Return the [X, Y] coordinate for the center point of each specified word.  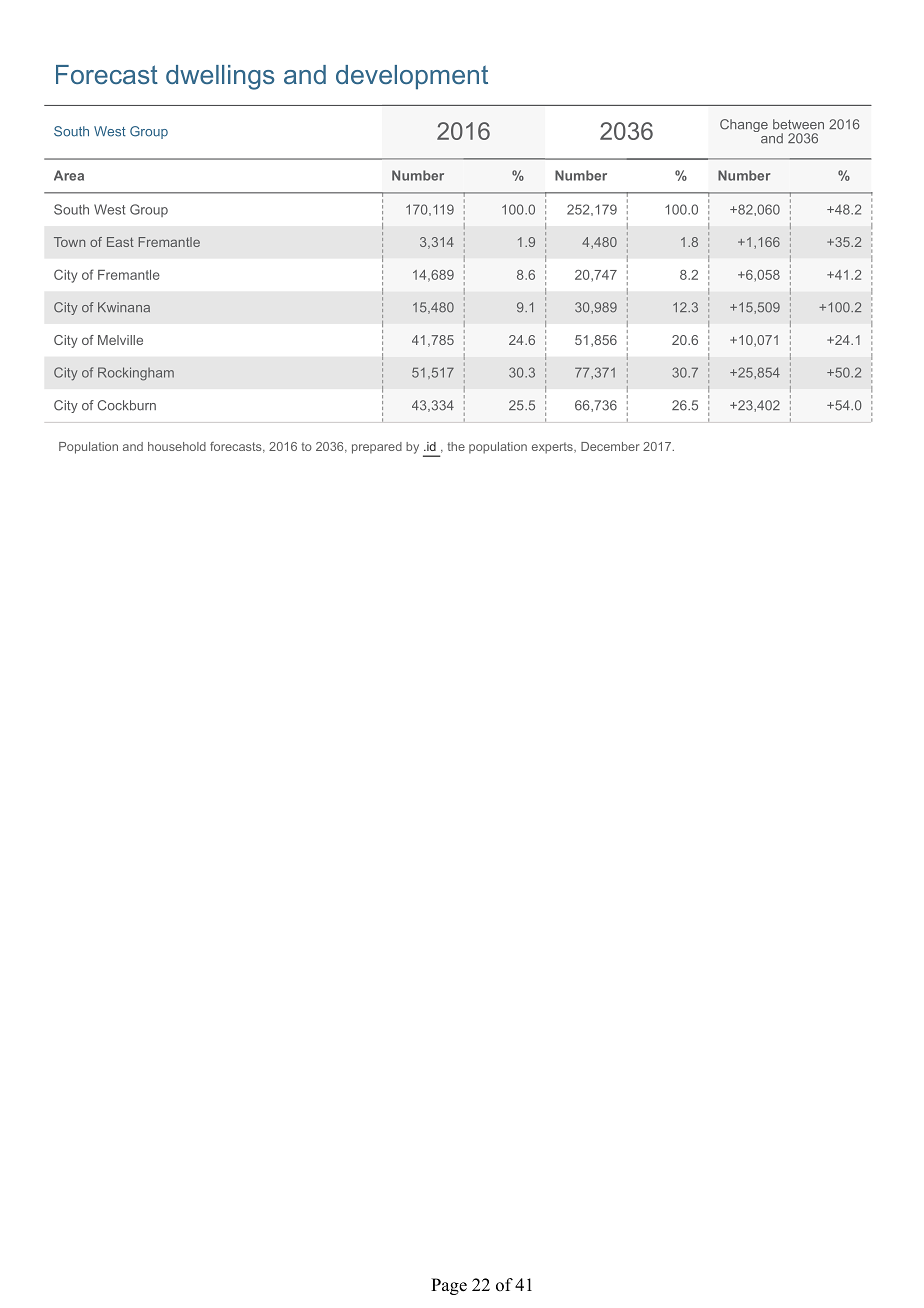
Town [69, 242]
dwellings [220, 77]
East [120, 242]
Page [449, 1286]
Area [69, 175]
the [456, 446]
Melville [120, 340]
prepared [377, 448]
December [610, 446]
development [412, 77]
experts [553, 448]
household [177, 446]
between [798, 124]
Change [744, 125]
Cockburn [127, 405]
